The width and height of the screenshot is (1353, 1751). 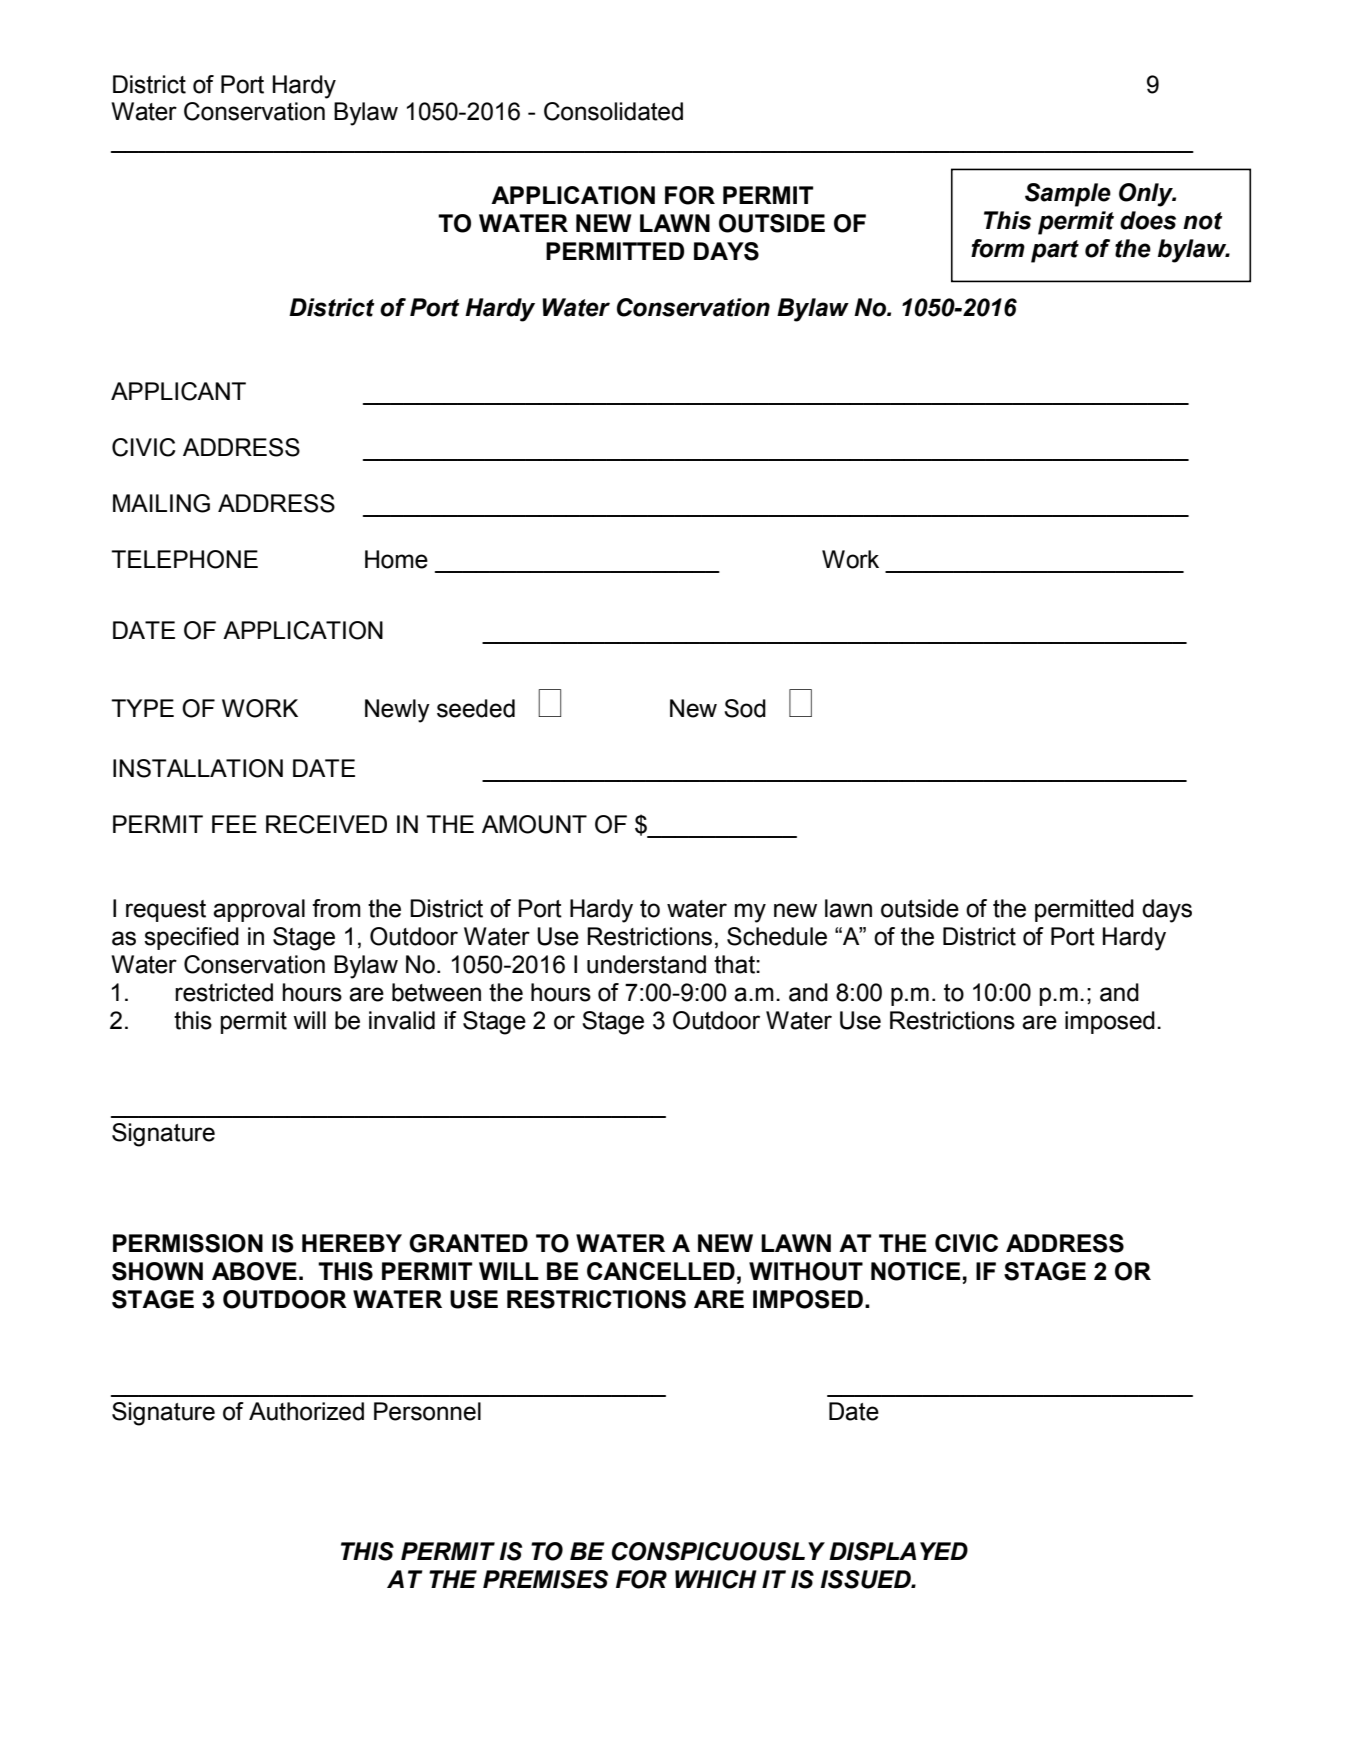 I want to click on approval, so click(x=259, y=910).
